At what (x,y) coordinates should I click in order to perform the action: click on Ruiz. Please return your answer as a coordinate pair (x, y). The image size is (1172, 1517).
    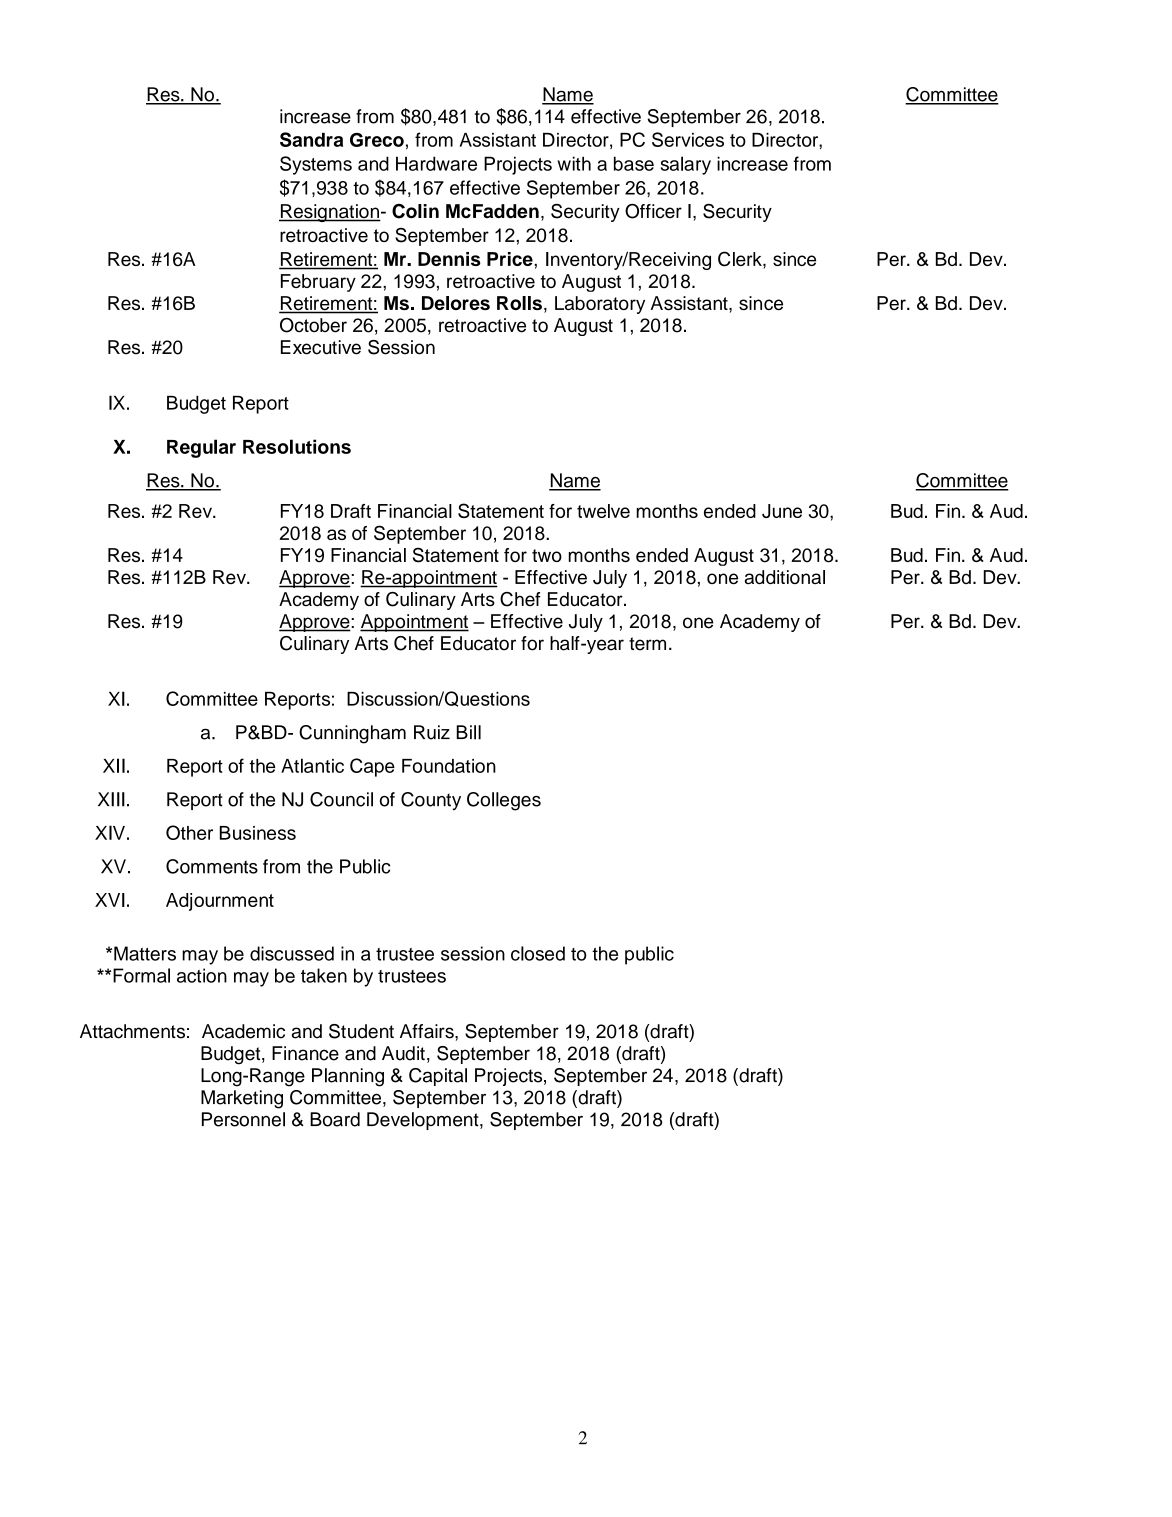
    Looking at the image, I should click on (432, 732).
